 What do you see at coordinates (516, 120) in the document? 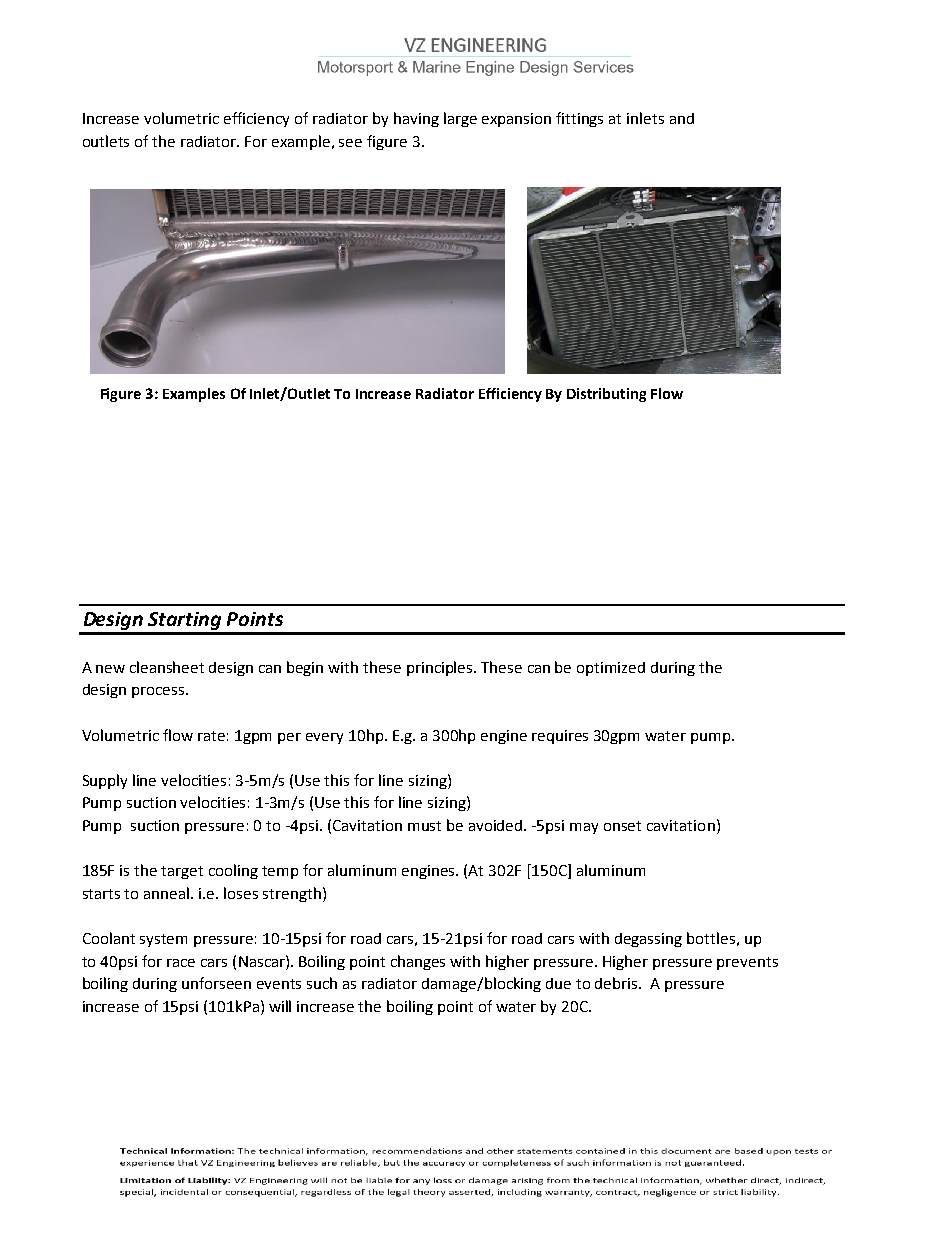
I see `expansion` at bounding box center [516, 120].
